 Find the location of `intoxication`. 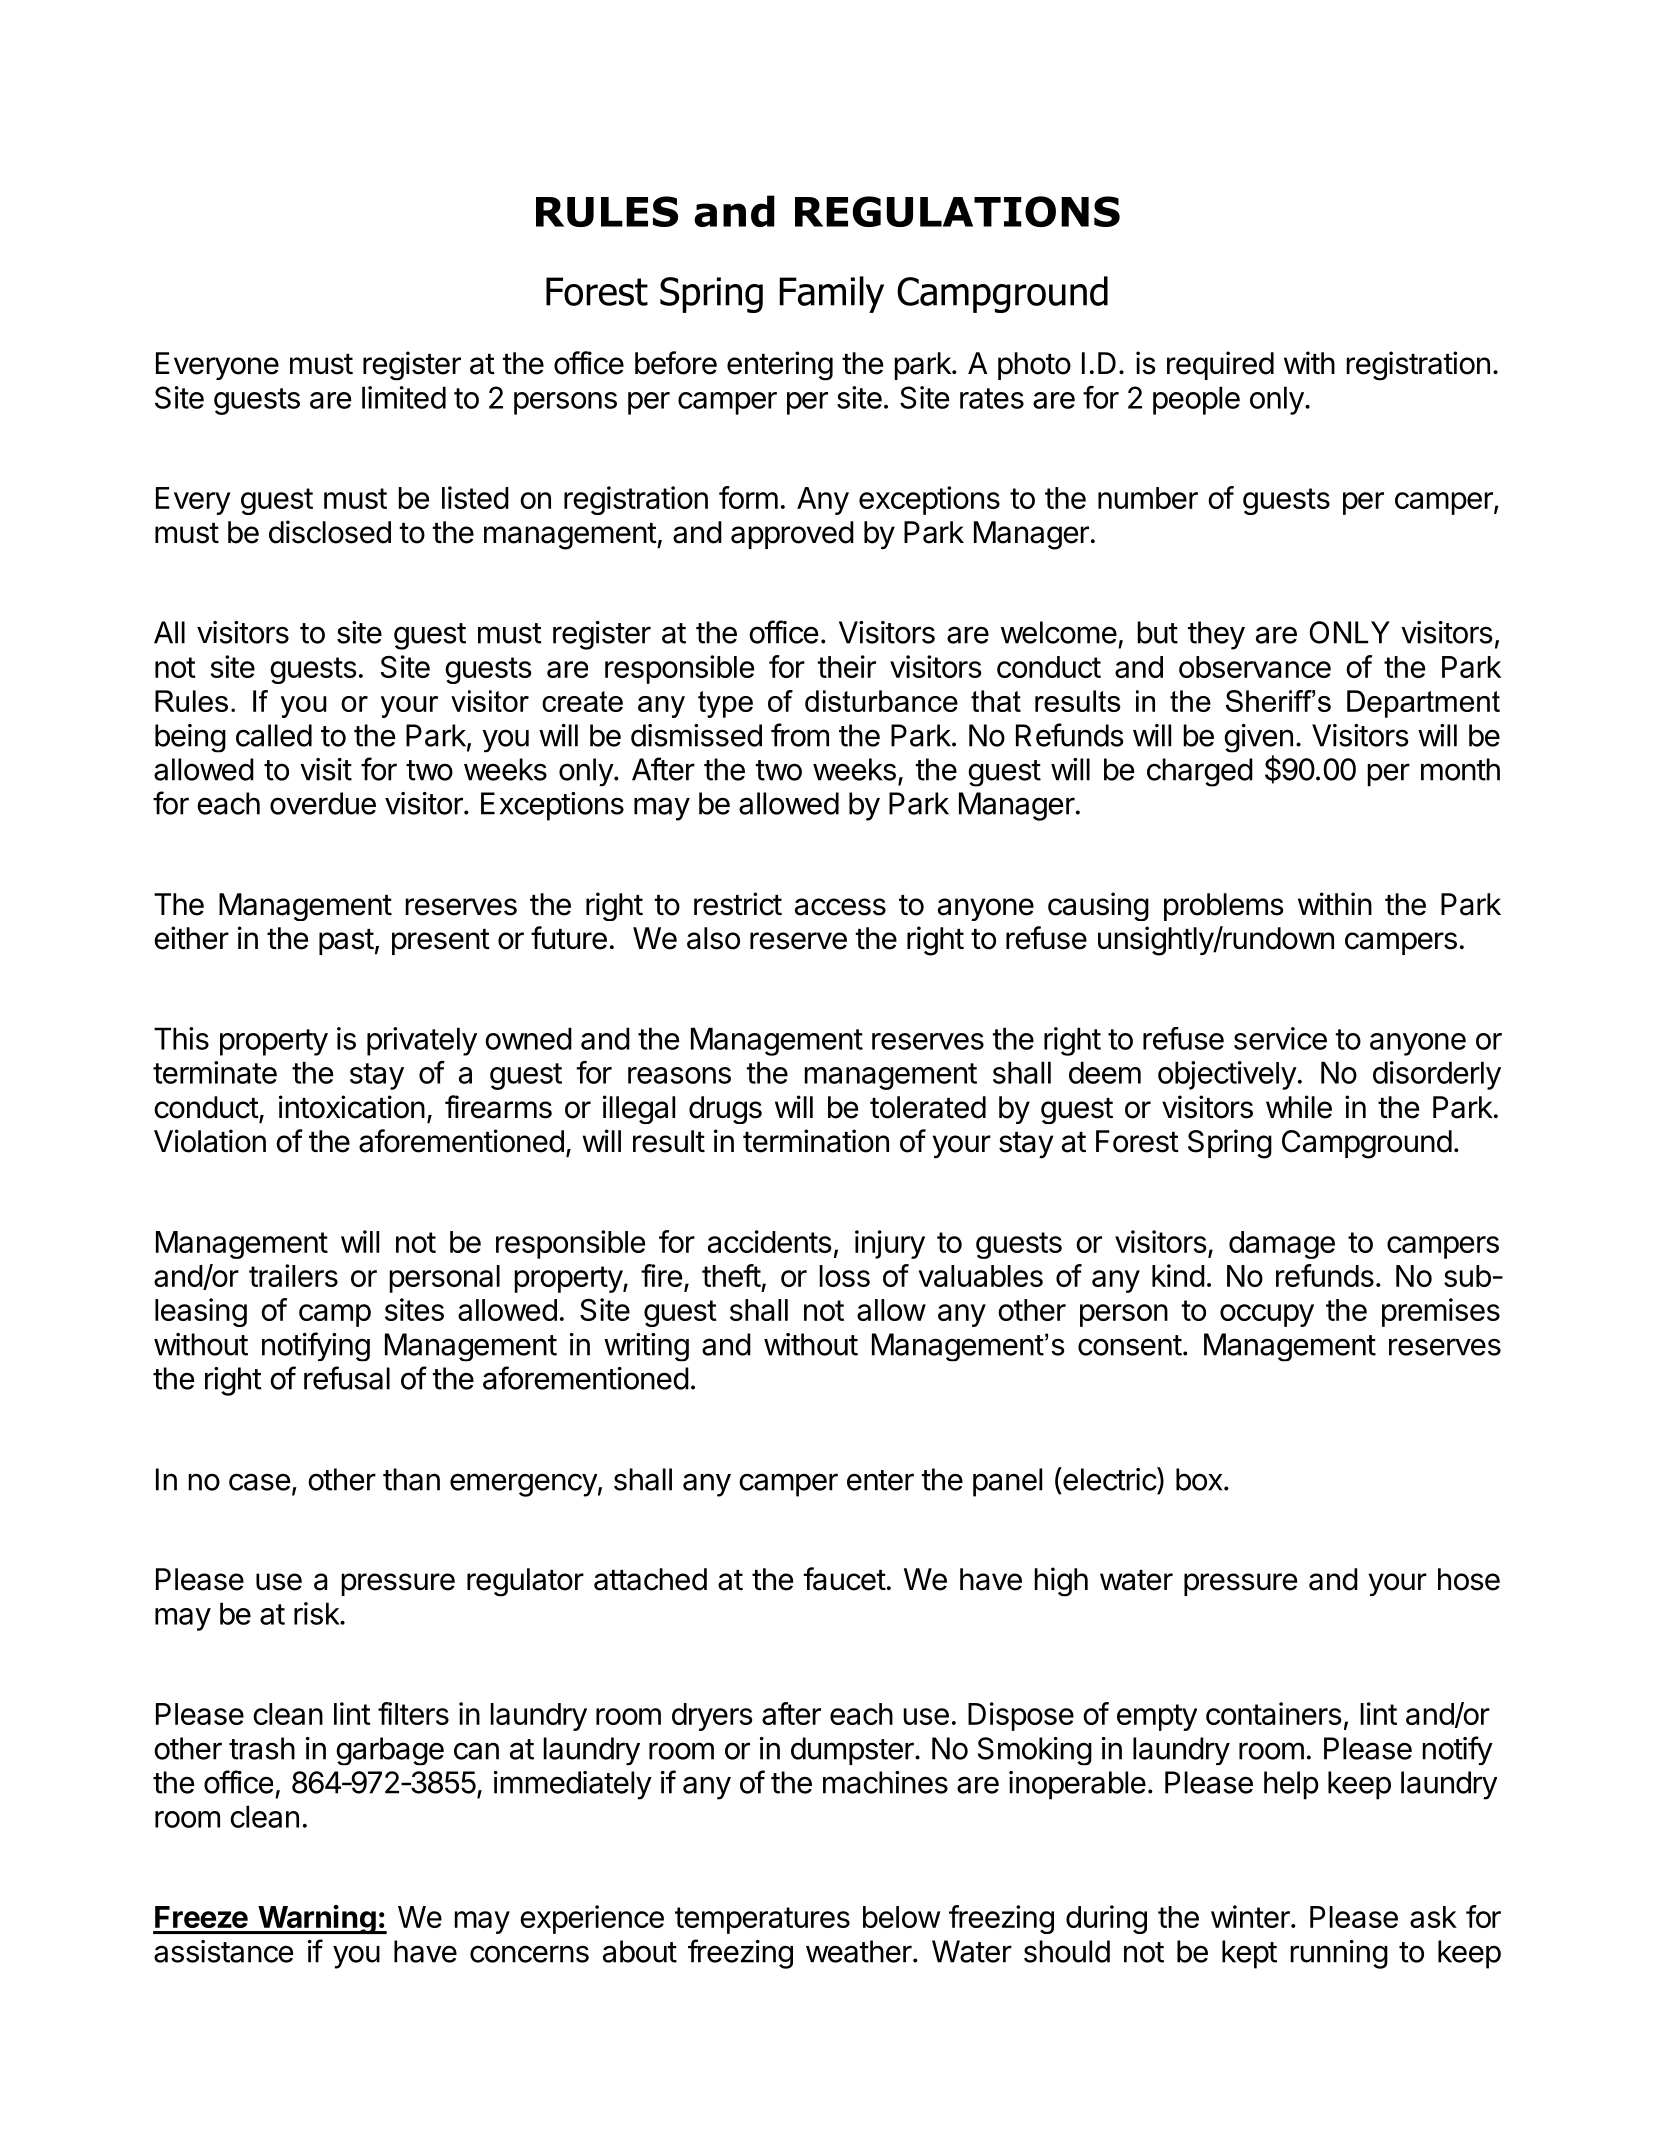

intoxication is located at coordinates (352, 1107).
